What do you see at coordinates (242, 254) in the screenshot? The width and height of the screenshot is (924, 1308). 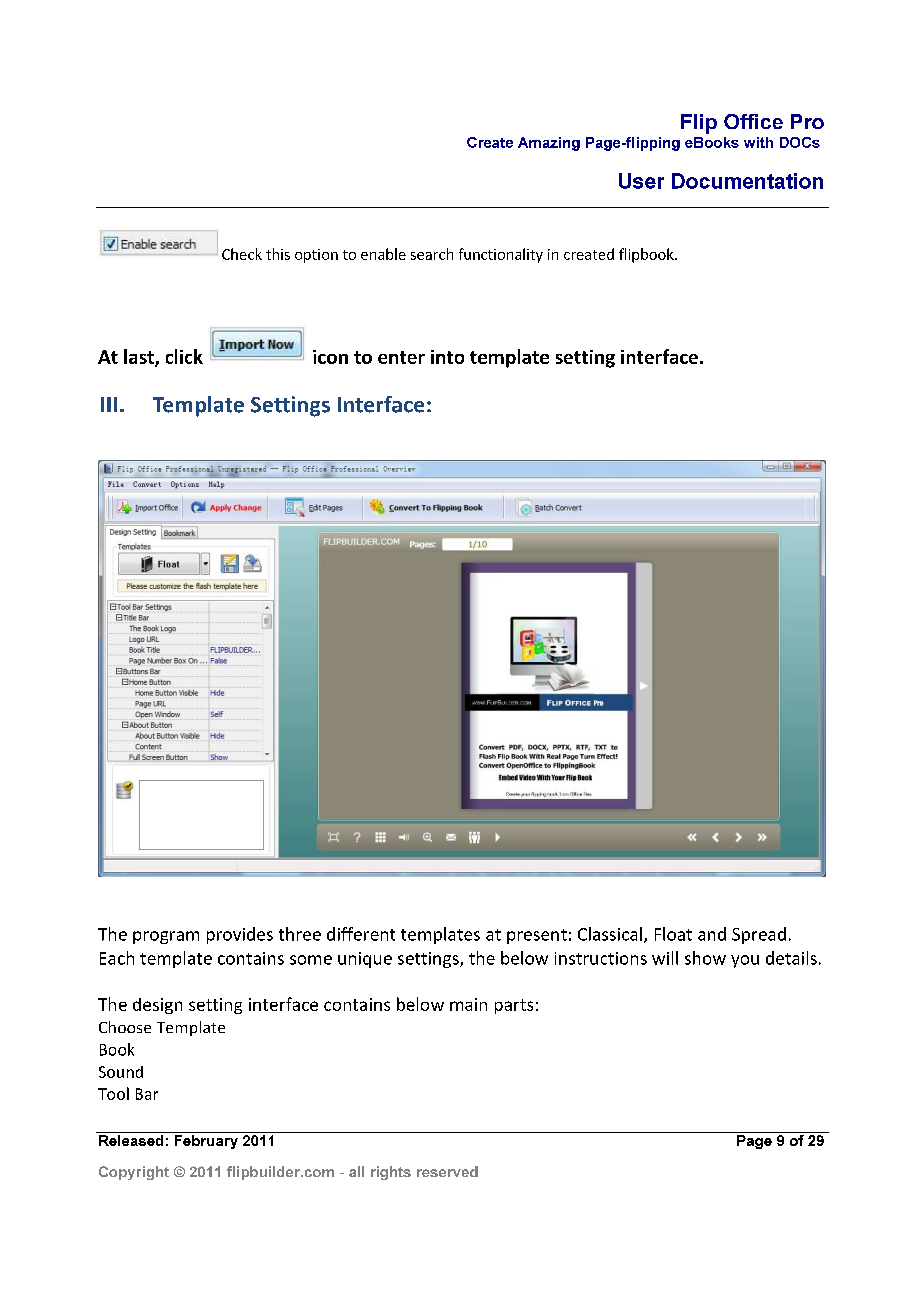 I see `Check` at bounding box center [242, 254].
